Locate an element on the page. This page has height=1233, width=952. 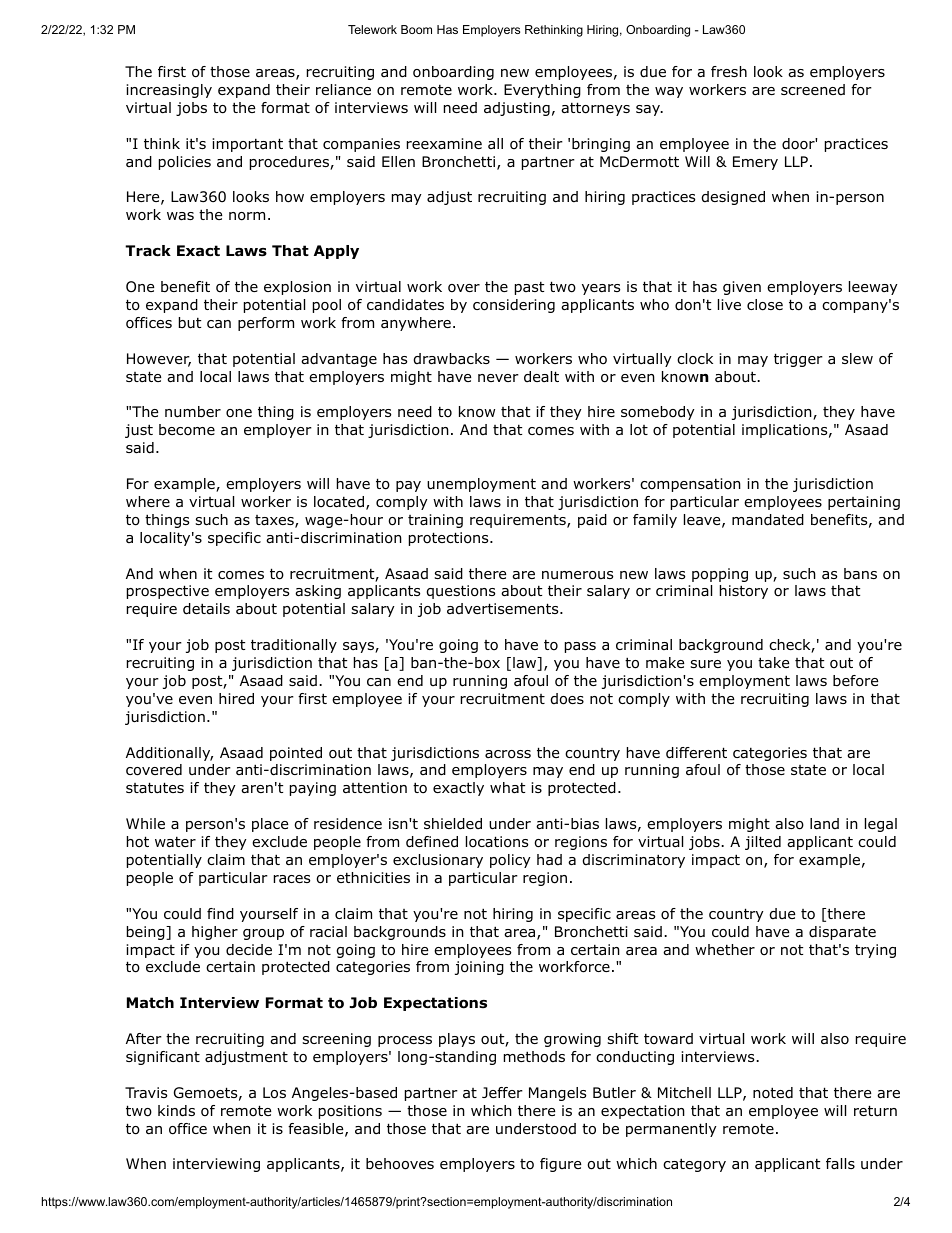
increasingly is located at coordinates (169, 91).
